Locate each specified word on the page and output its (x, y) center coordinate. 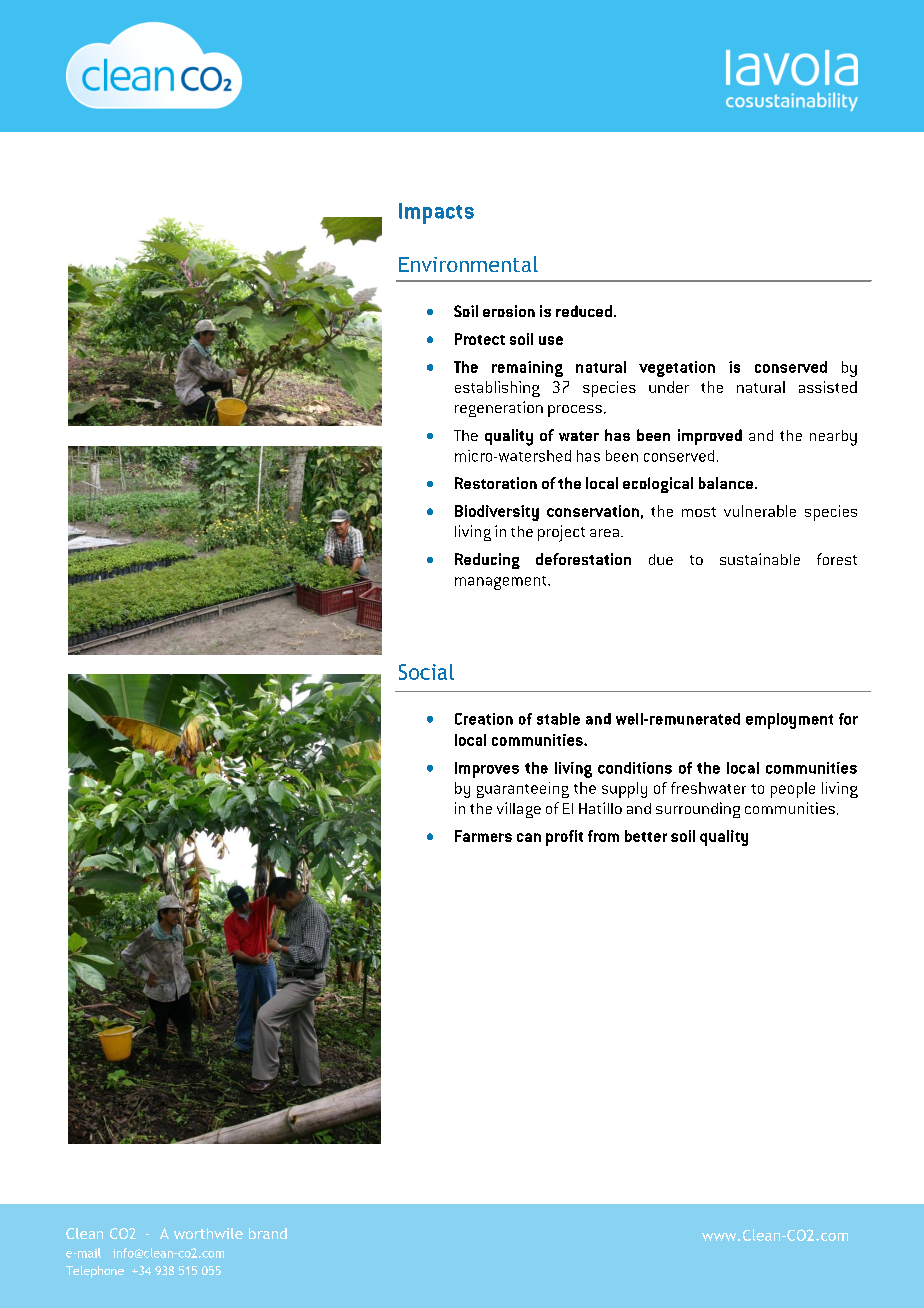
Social (426, 672)
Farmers (483, 836)
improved (710, 437)
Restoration (496, 483)
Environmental (468, 264)
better (646, 836)
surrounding (698, 810)
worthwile (208, 1233)
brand (268, 1233)
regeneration (499, 409)
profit (564, 838)
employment (789, 721)
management (502, 583)
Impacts (436, 213)
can (529, 837)
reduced (584, 311)
